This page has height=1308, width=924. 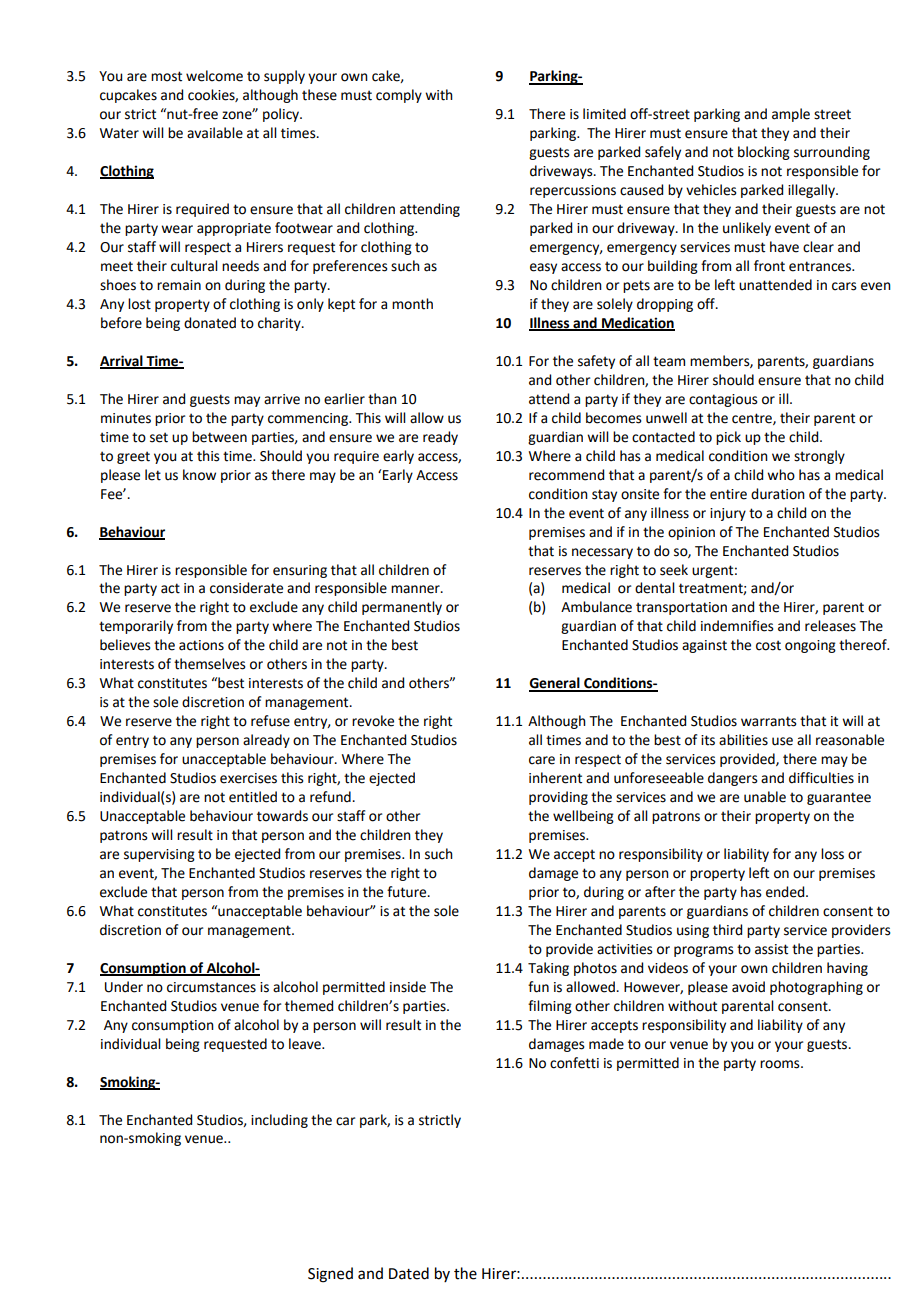 I want to click on cost, so click(x=768, y=645).
